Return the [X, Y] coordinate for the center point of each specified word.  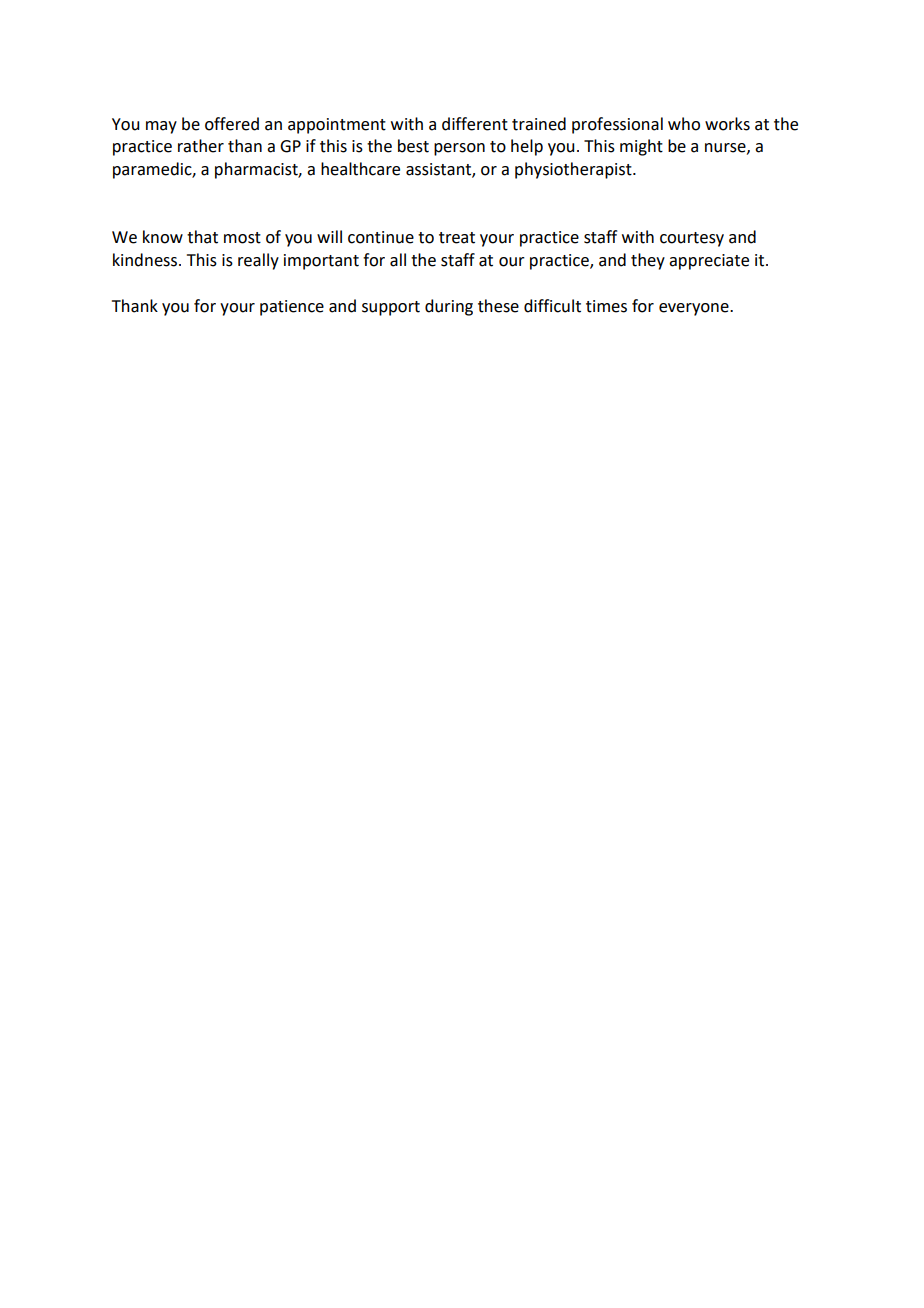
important [321, 262]
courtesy [692, 239]
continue [381, 237]
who [684, 124]
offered [232, 124]
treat [457, 238]
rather [201, 146]
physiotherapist [574, 170]
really [258, 261]
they [648, 261]
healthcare [360, 169]
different [475, 124]
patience [292, 308]
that [202, 237]
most [242, 238]
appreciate [709, 262]
